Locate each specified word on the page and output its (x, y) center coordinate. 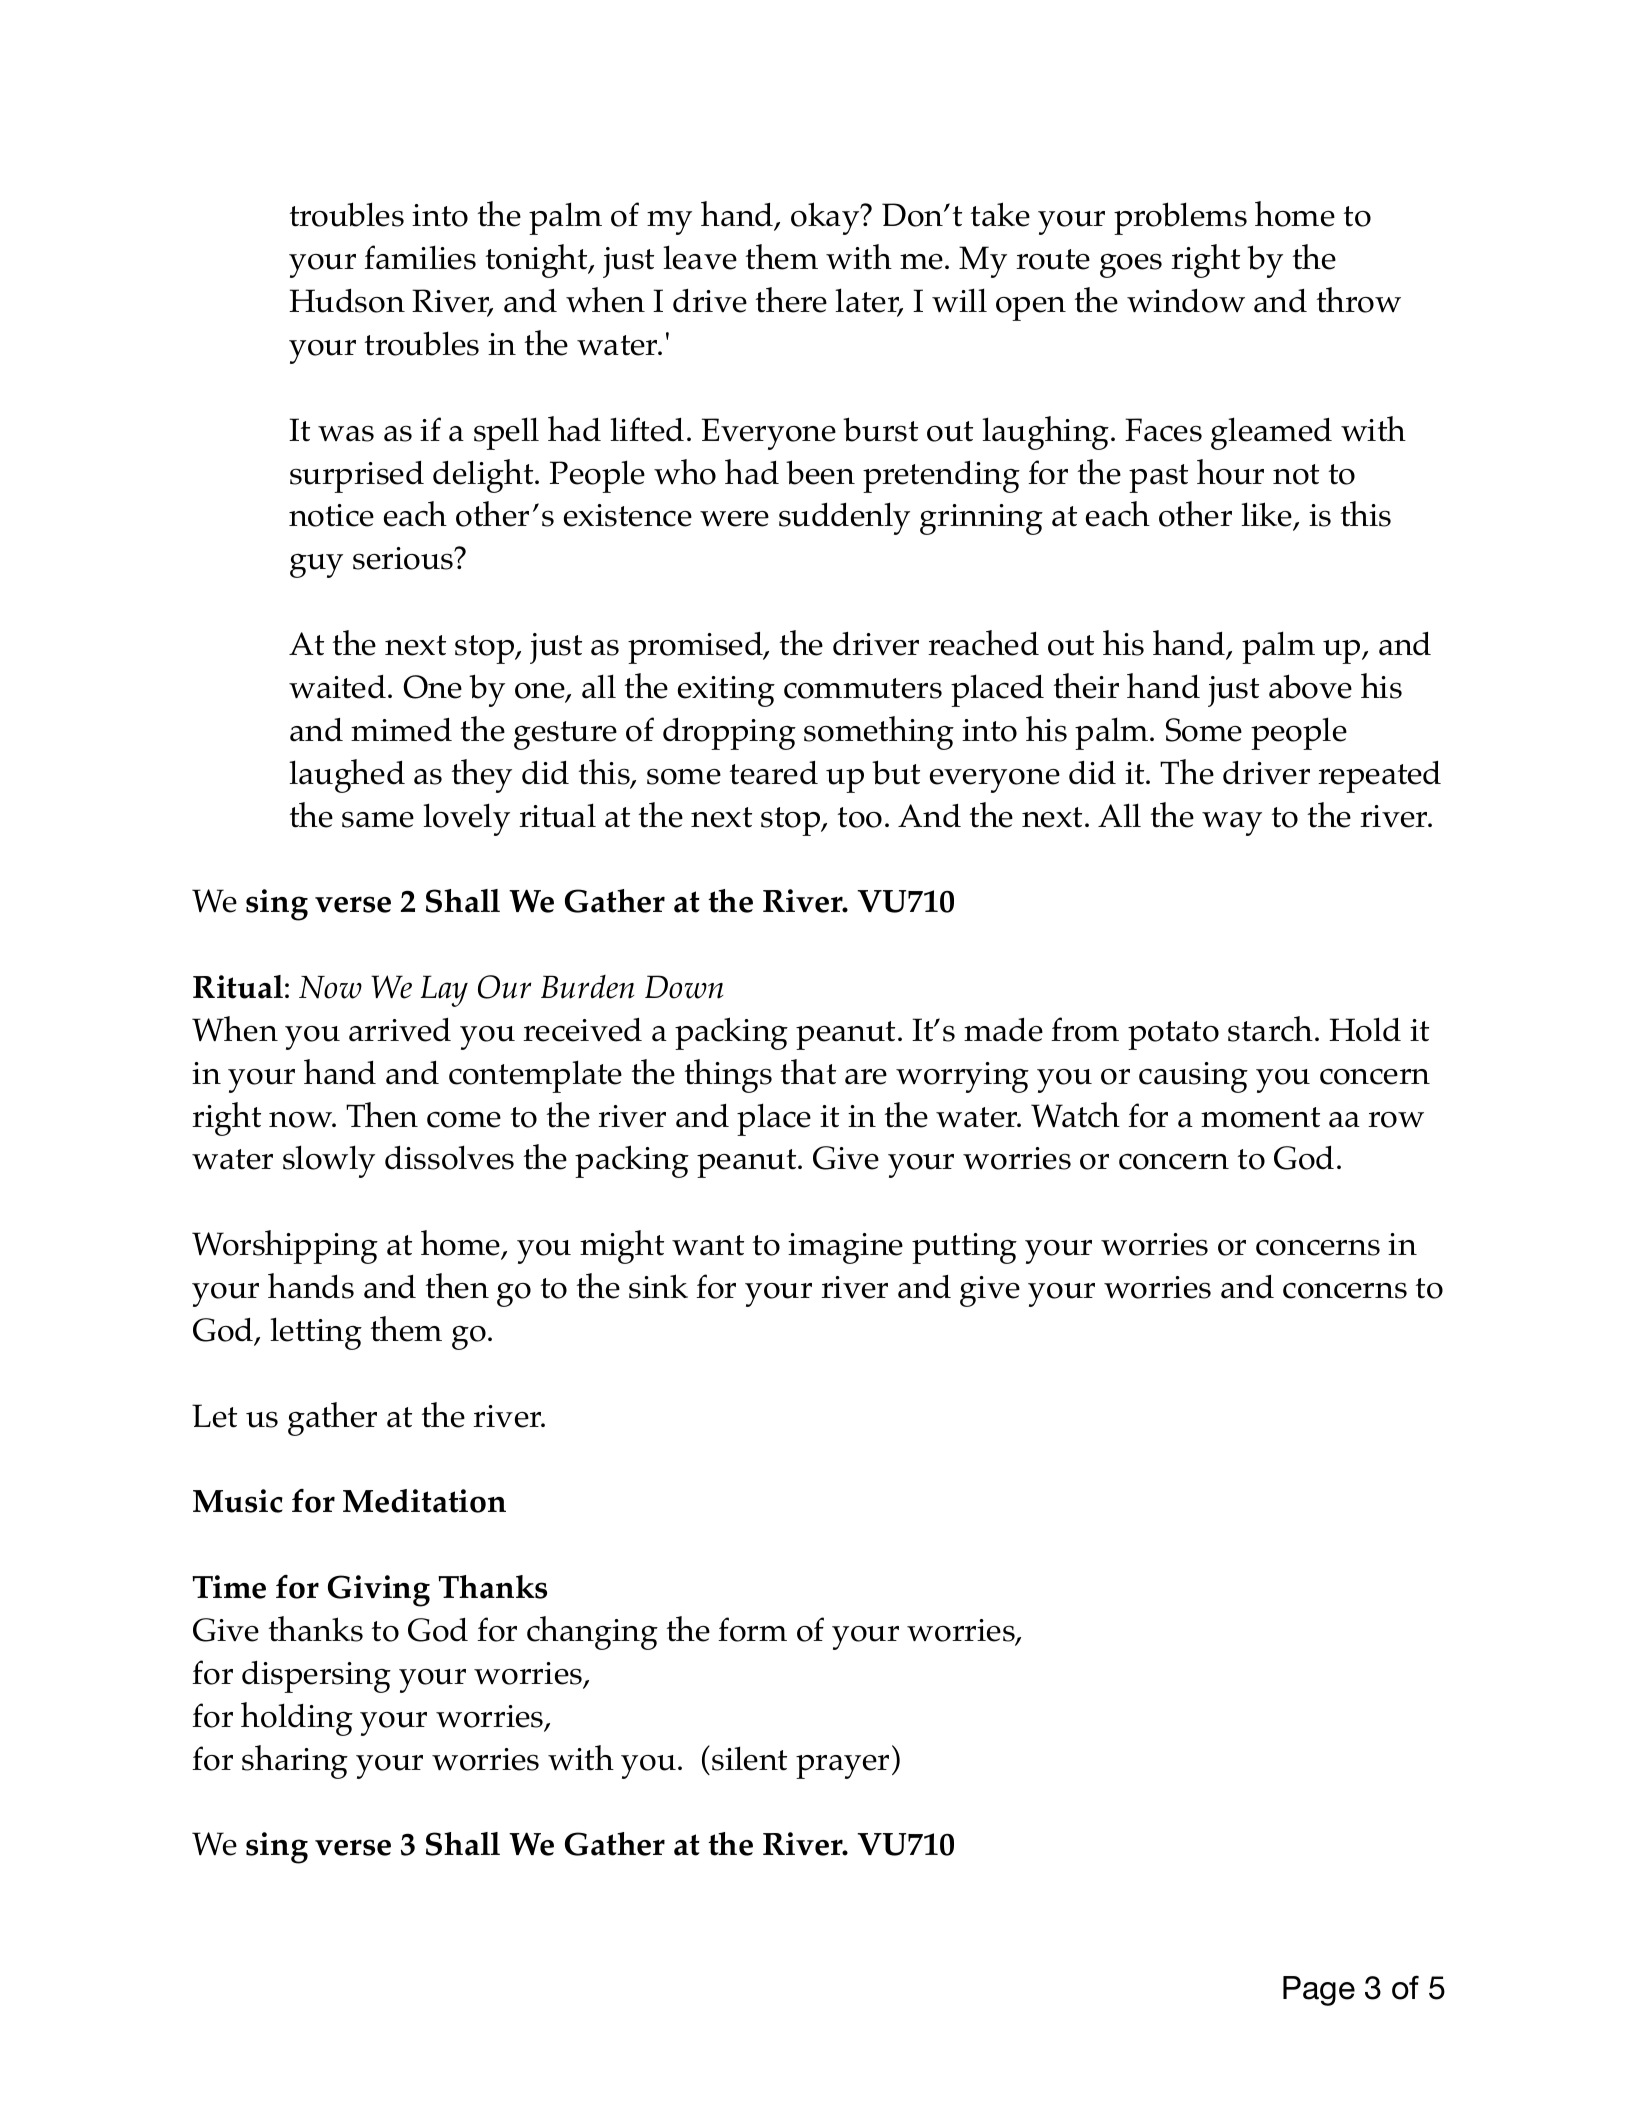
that (808, 1072)
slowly (329, 1161)
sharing (295, 1762)
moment (1260, 1117)
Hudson (347, 301)
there (791, 300)
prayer (842, 1767)
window (1186, 301)
